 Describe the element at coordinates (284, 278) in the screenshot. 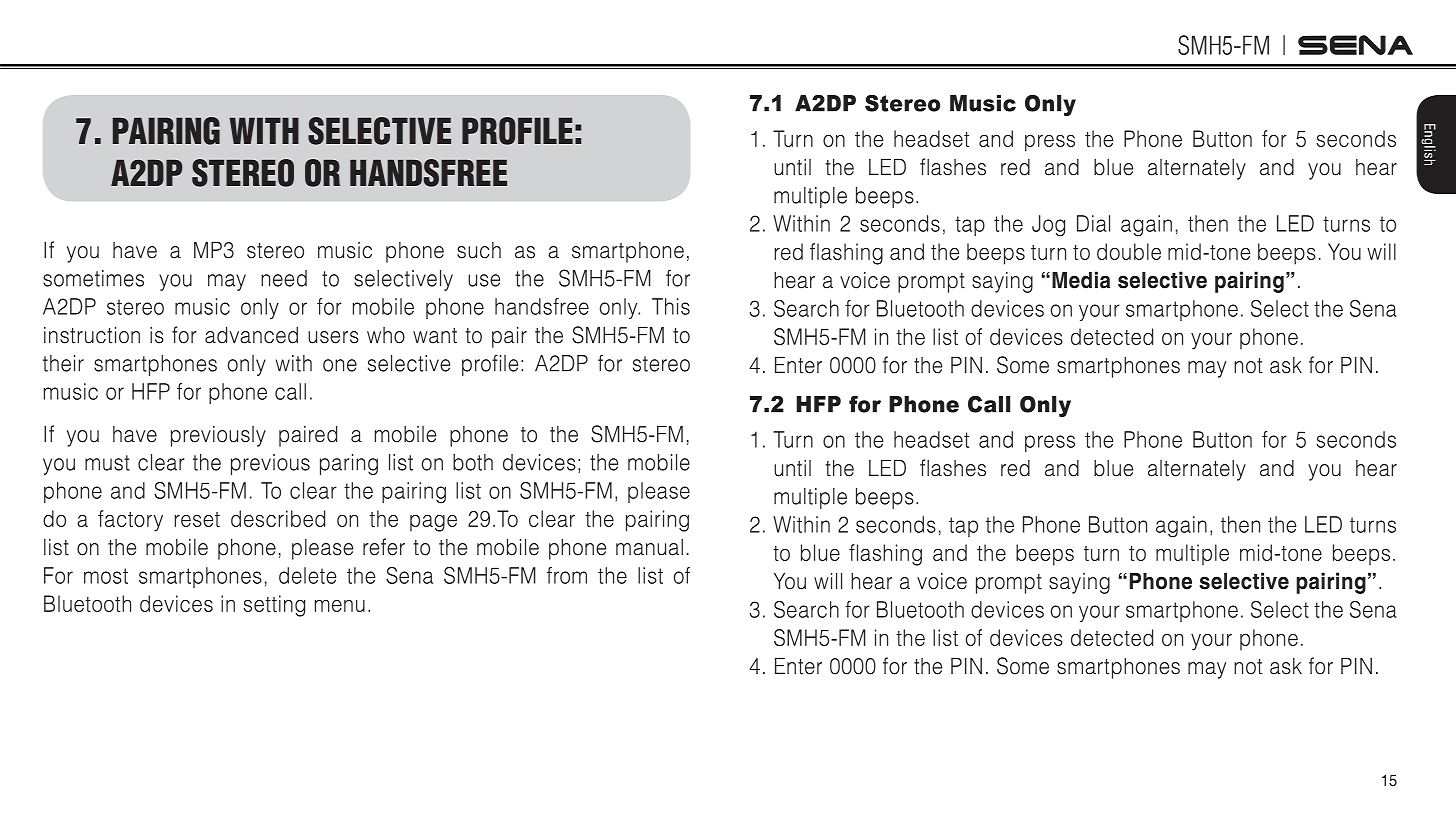

I see `need` at that location.
